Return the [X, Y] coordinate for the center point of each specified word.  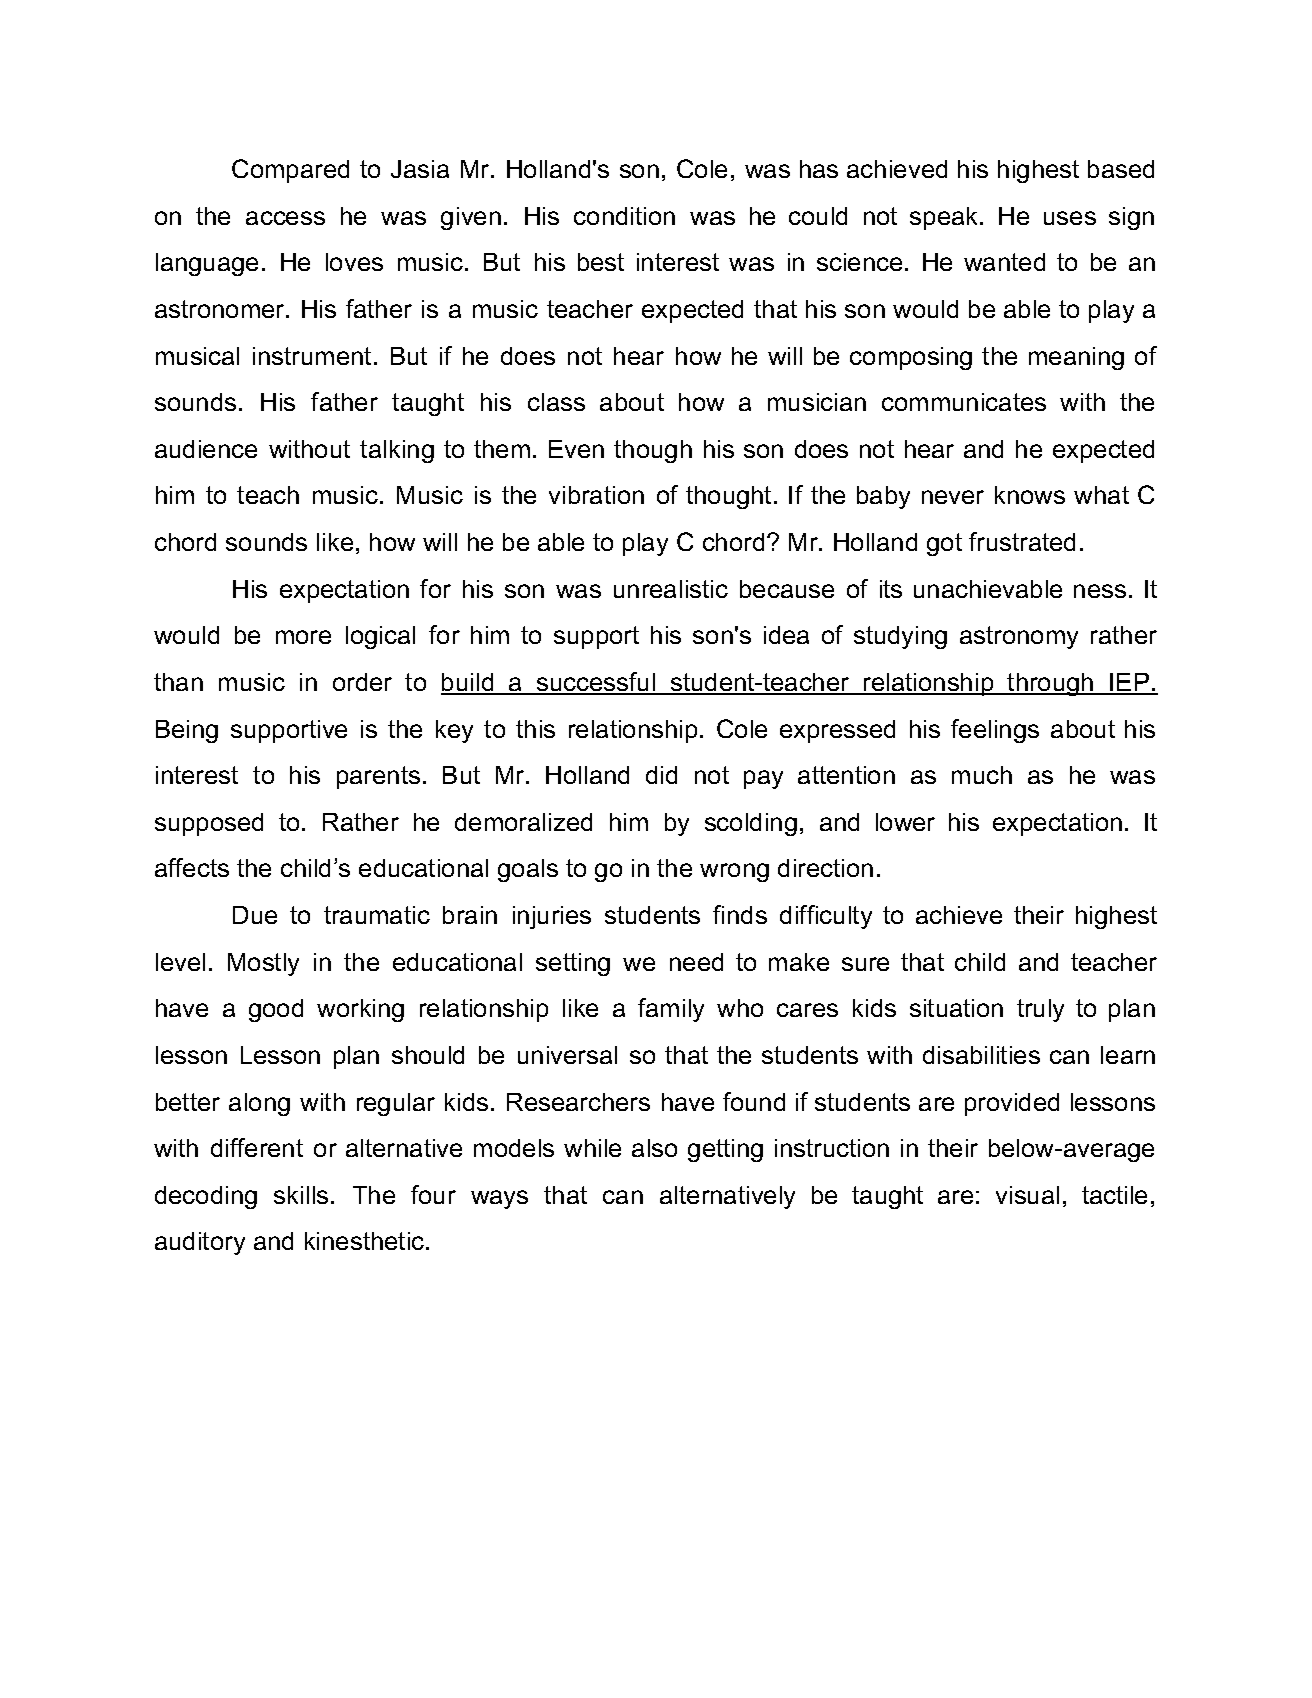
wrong [734, 872]
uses [1070, 218]
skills [301, 1195]
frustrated [1022, 541]
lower [905, 822]
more [303, 637]
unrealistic [671, 589]
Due [255, 915]
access [285, 218]
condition [624, 216]
